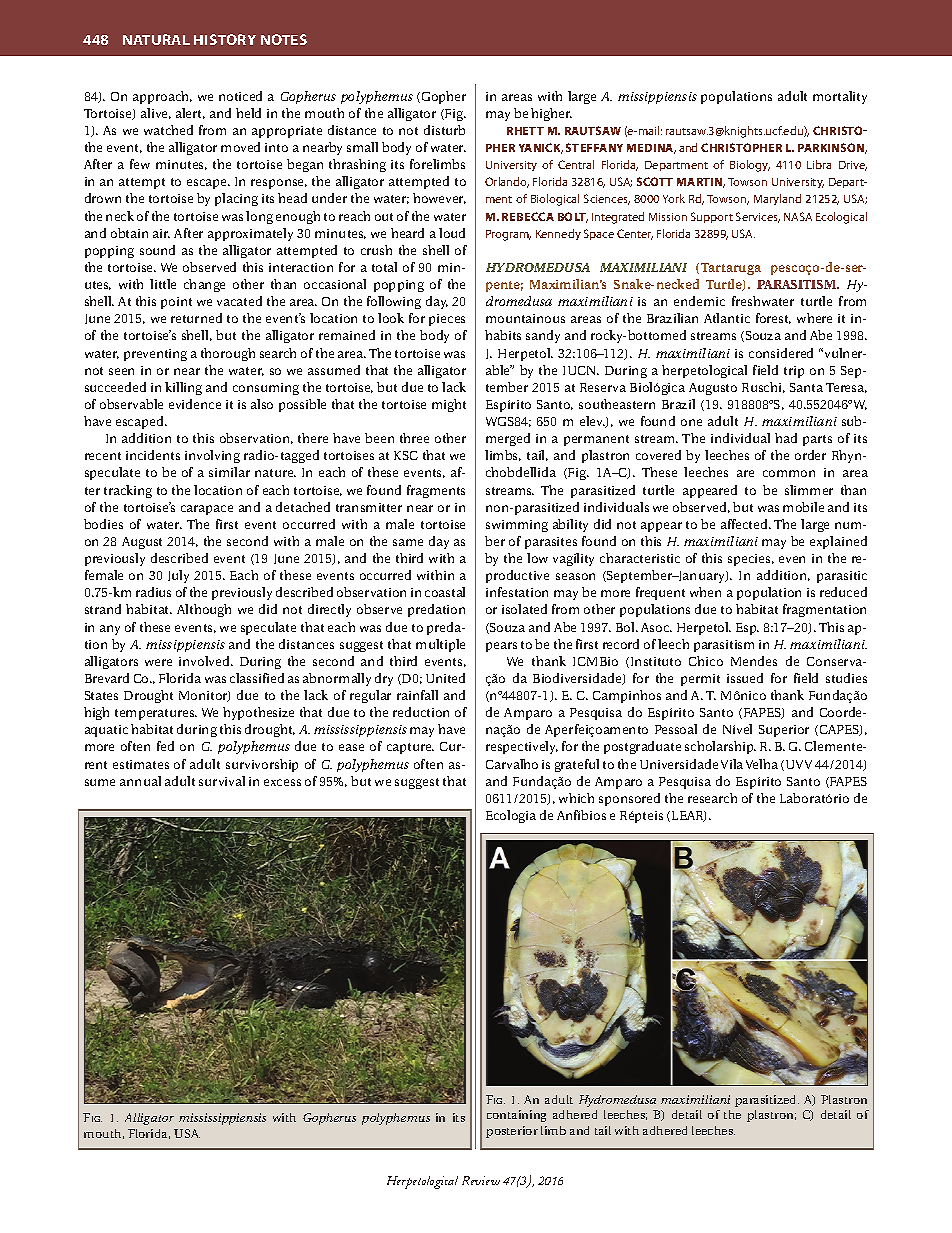 The width and height of the screenshot is (952, 1233). Describe the element at coordinates (512, 1132) in the screenshot. I see `posterior` at that location.
